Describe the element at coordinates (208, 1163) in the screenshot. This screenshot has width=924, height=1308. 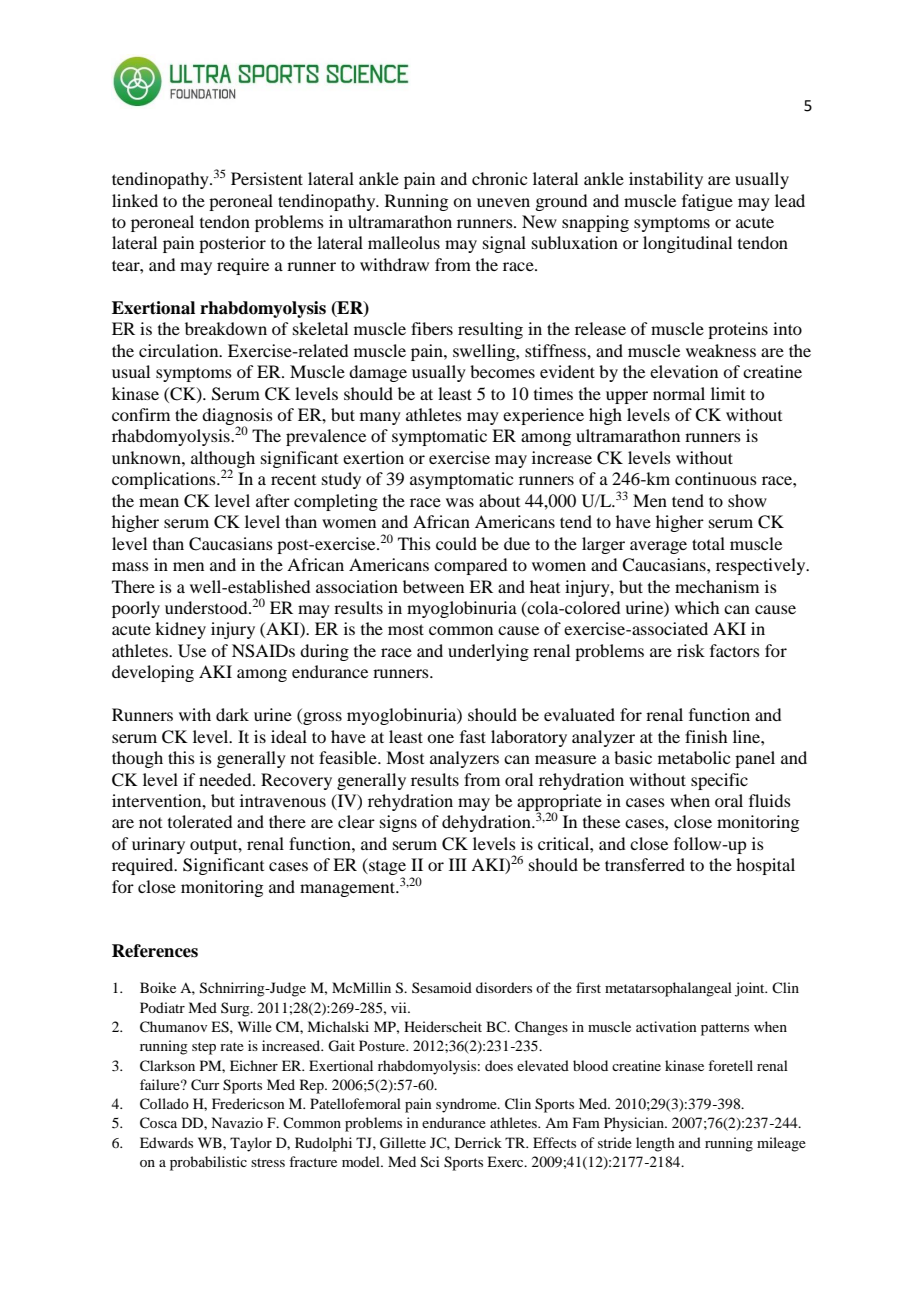
I see `probabilistic` at that location.
